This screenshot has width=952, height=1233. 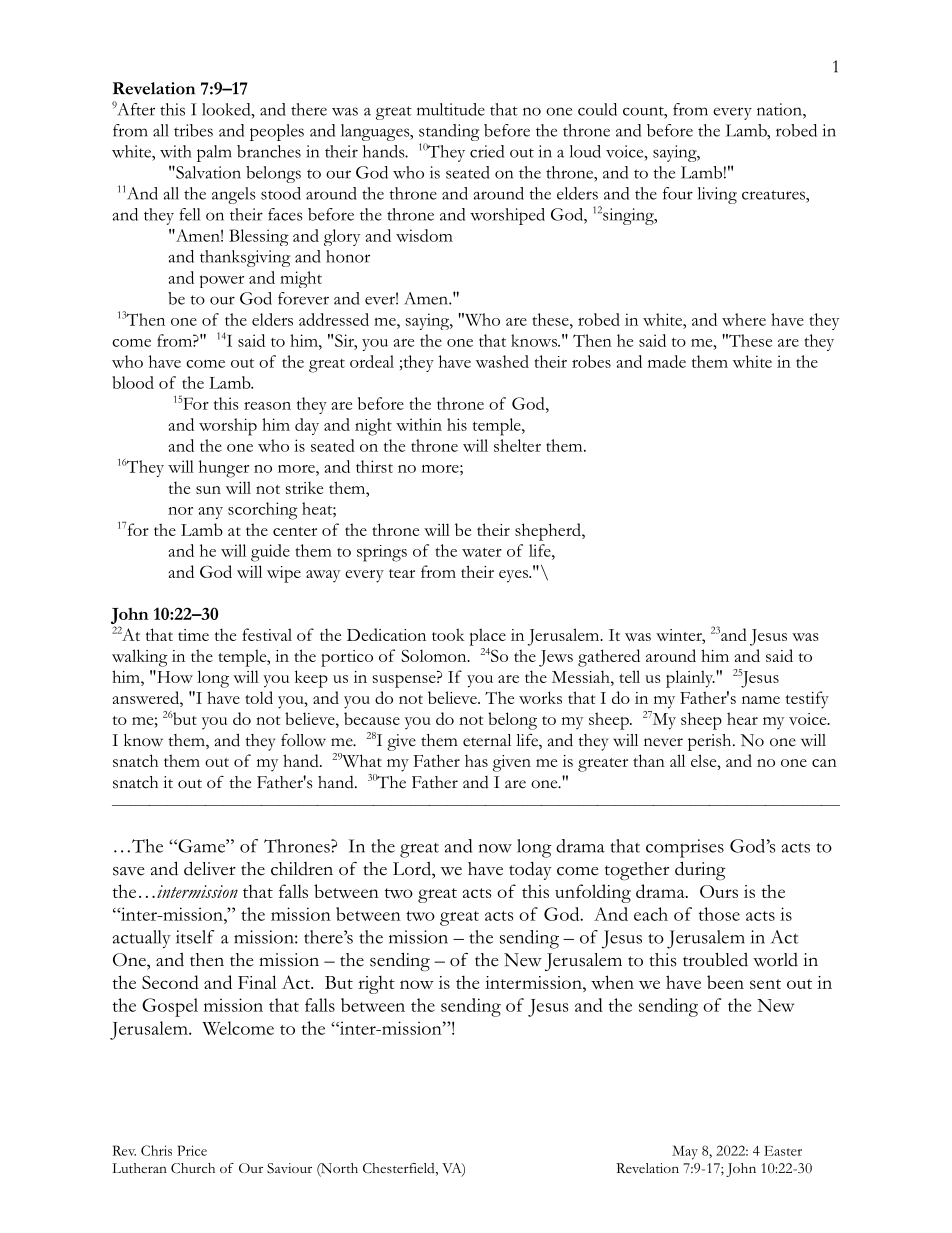 What do you see at coordinates (193, 635) in the screenshot?
I see `time` at bounding box center [193, 635].
